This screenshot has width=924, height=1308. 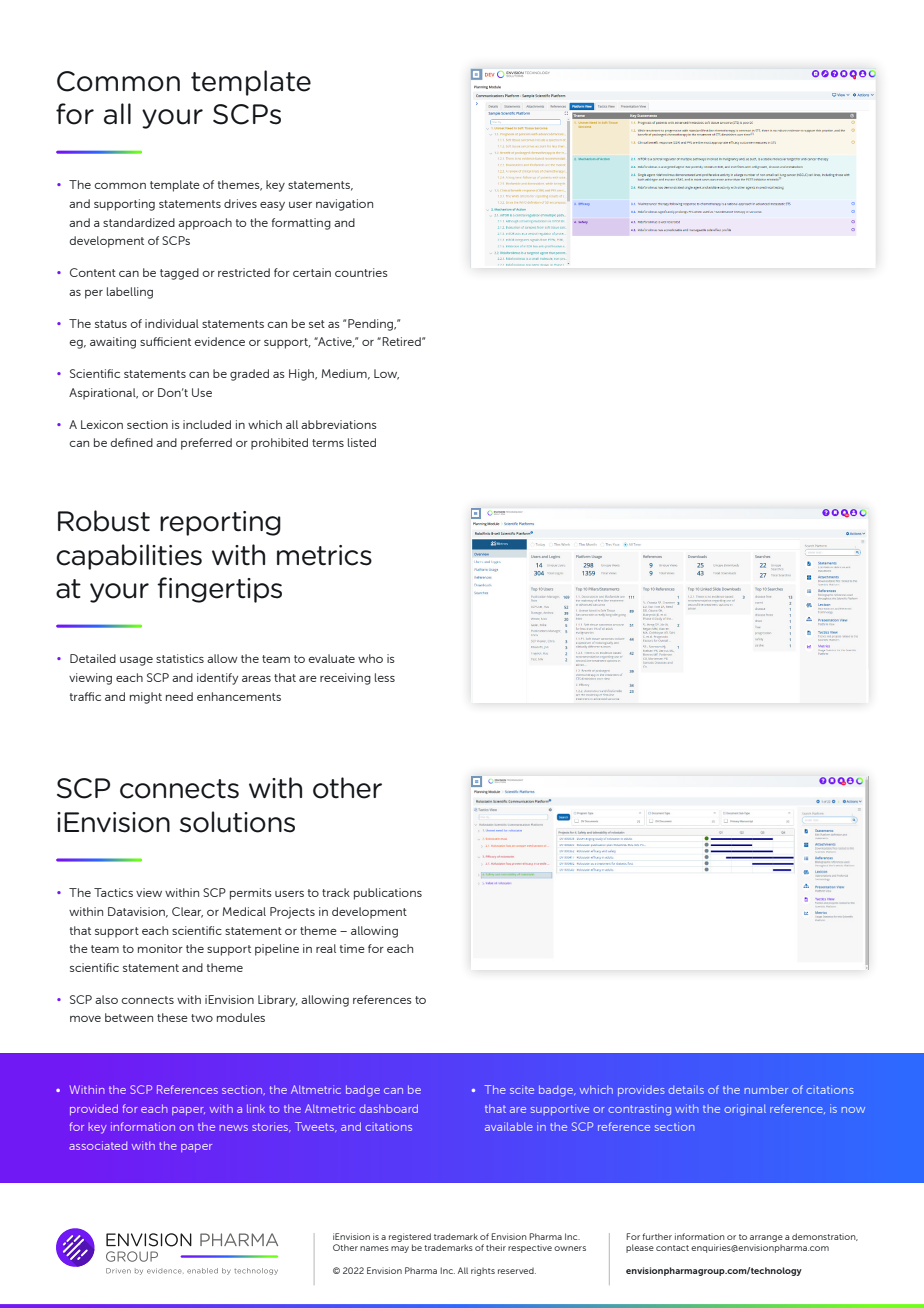 I want to click on listed, so click(x=362, y=442).
